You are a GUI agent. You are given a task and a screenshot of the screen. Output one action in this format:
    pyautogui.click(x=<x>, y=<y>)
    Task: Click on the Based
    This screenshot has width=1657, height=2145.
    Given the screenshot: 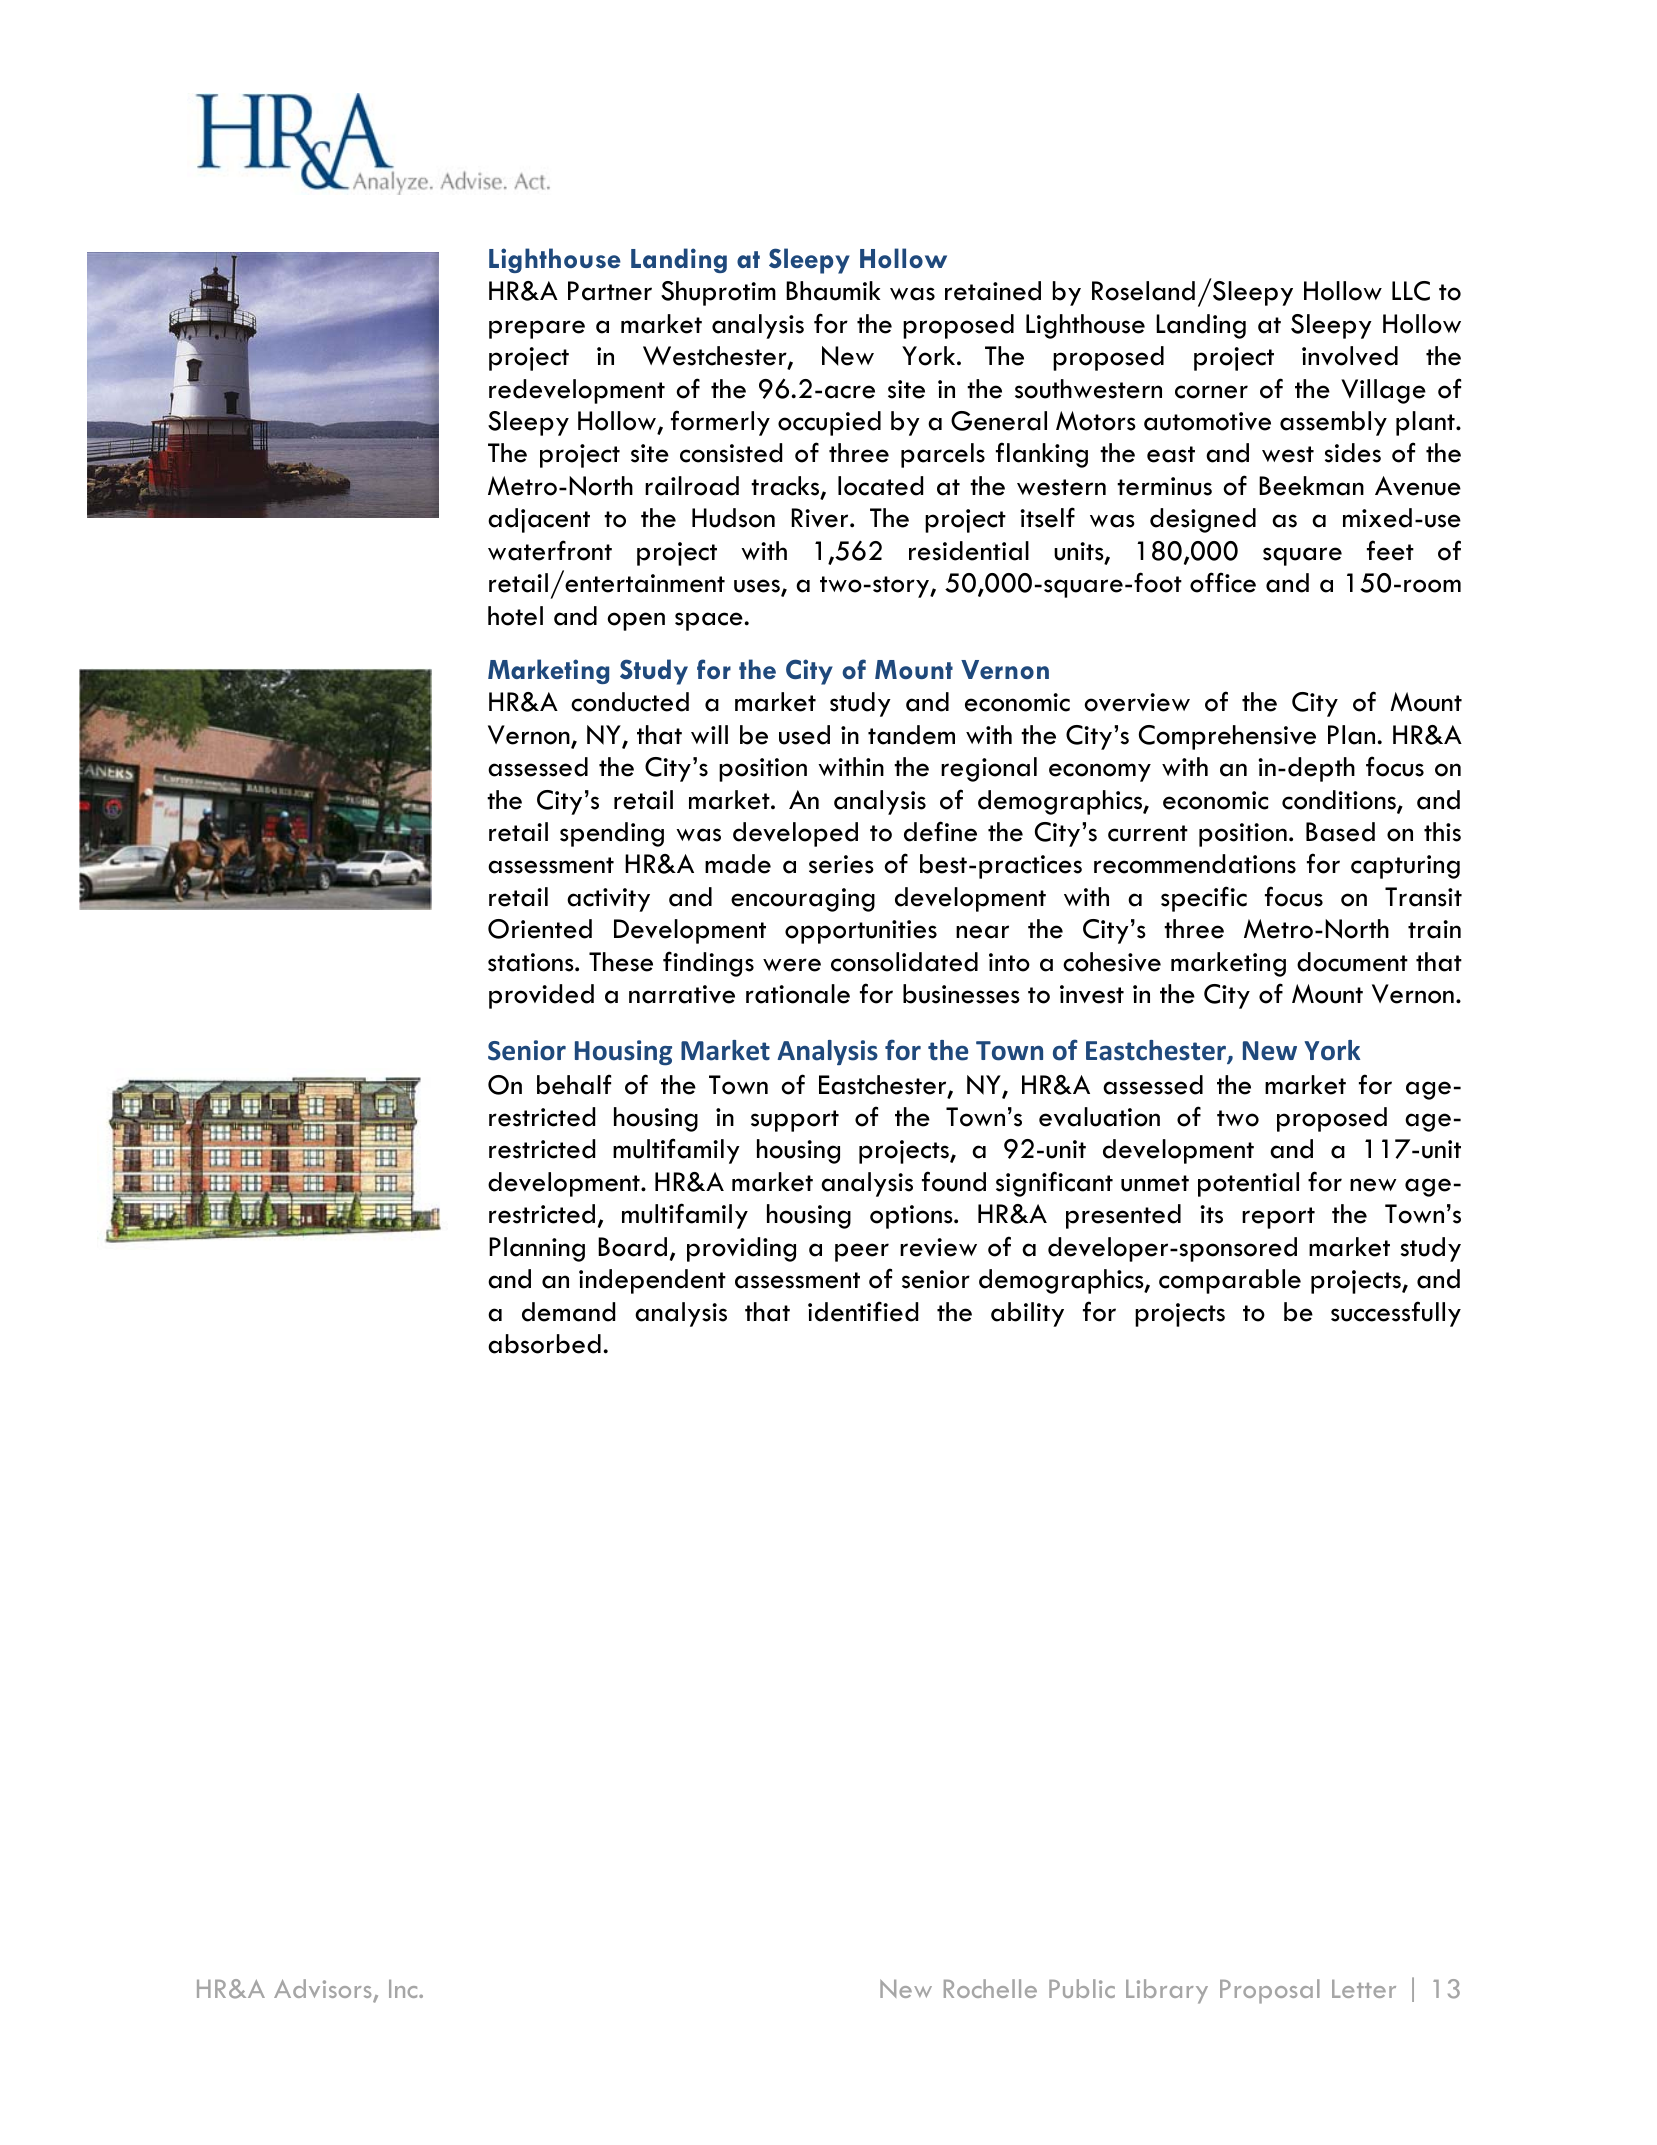 What is the action you would take?
    pyautogui.click(x=1340, y=832)
